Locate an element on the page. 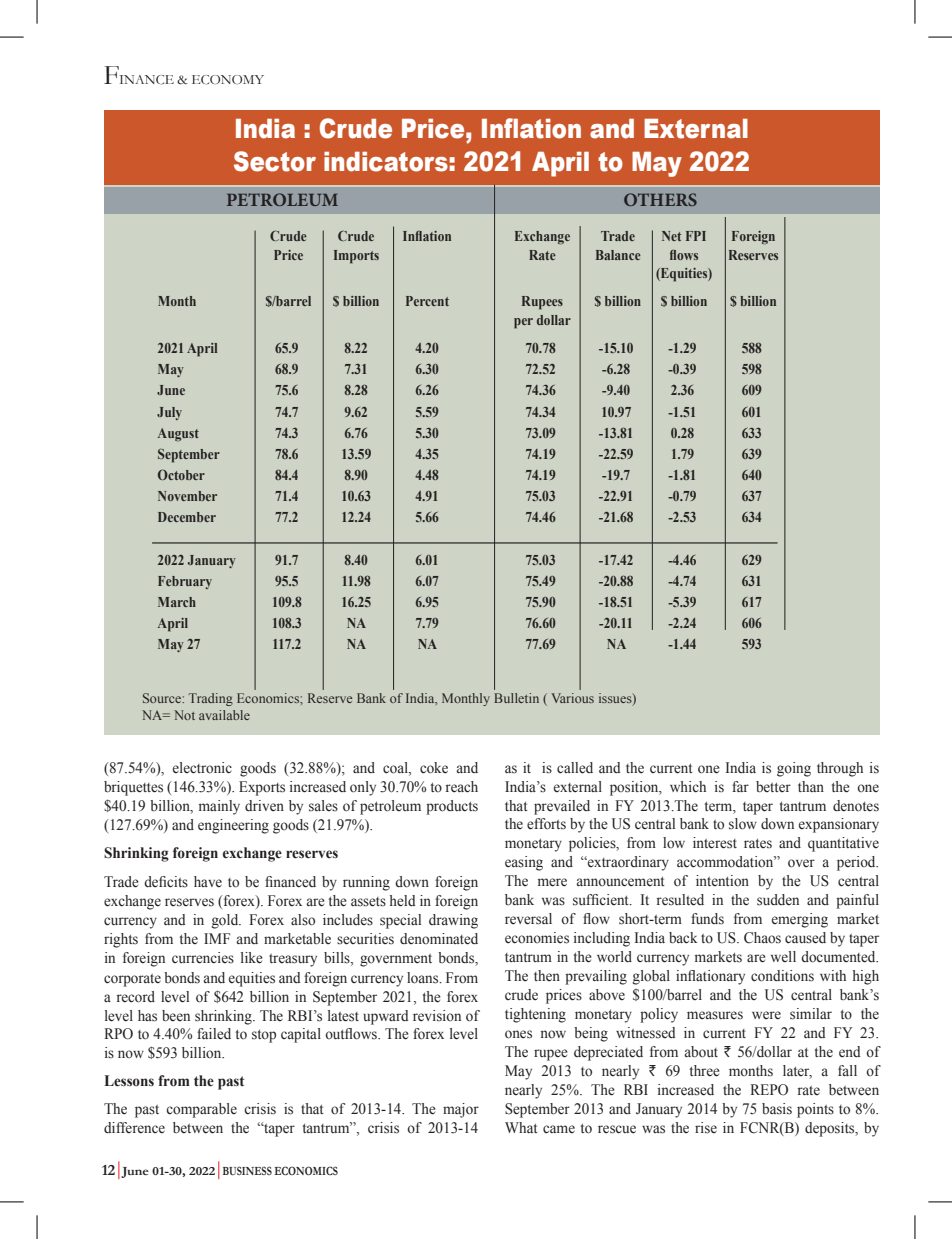 Image resolution: width=952 pixels, height=1239 pixels. Bulletin is located at coordinates (516, 698).
